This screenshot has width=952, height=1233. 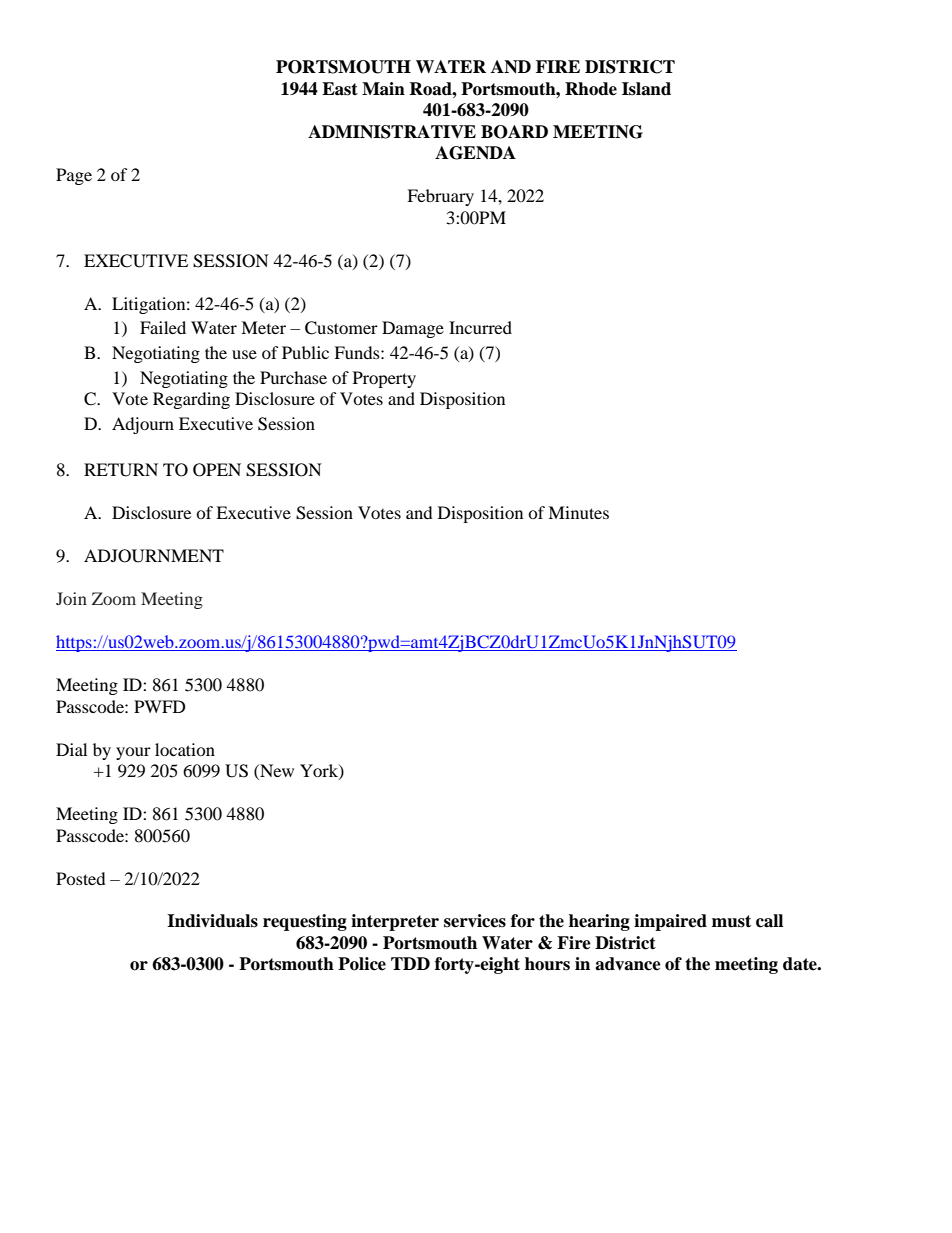 I want to click on Minutes, so click(x=578, y=512).
